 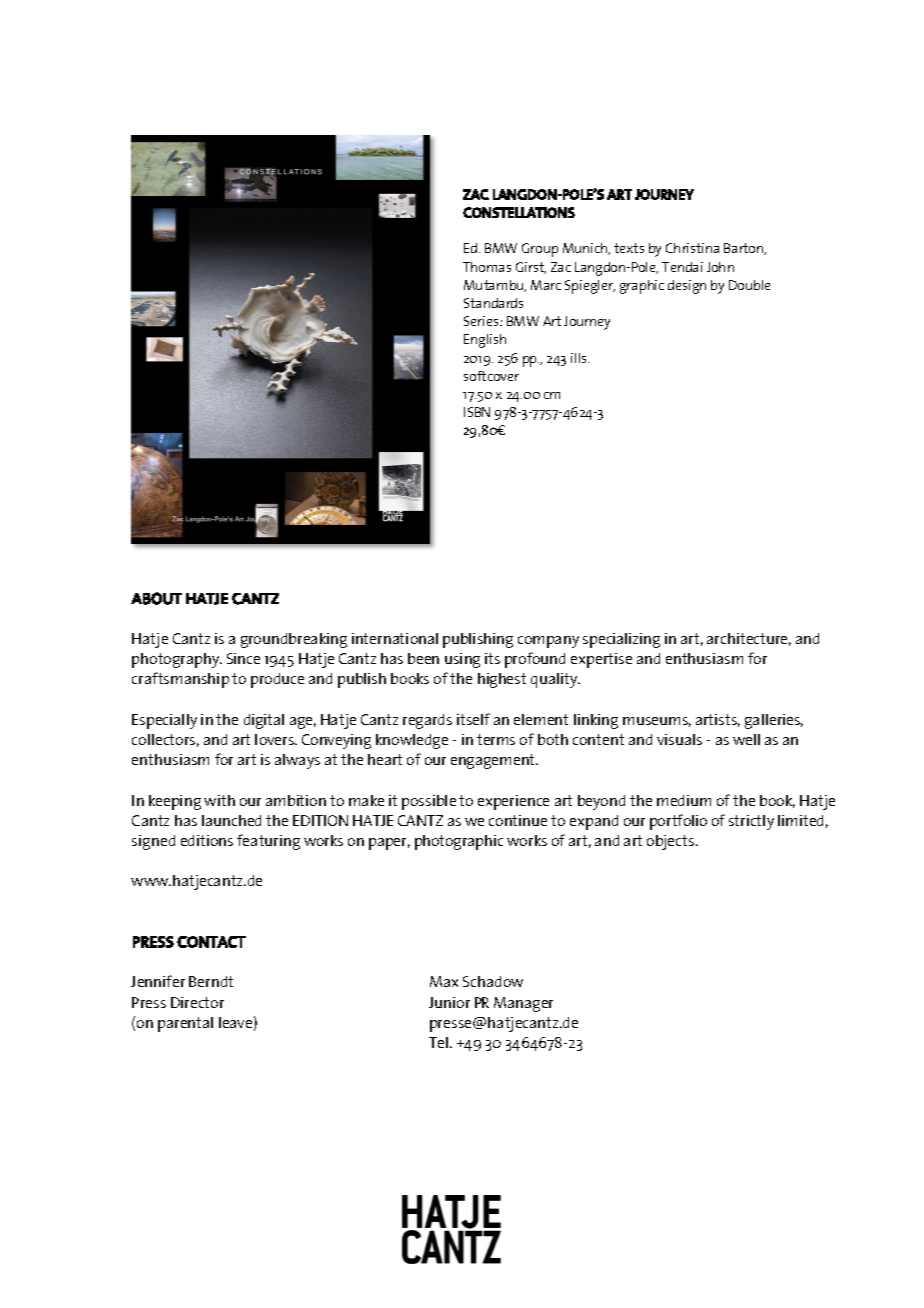 I want to click on ABOUT, so click(x=156, y=598).
